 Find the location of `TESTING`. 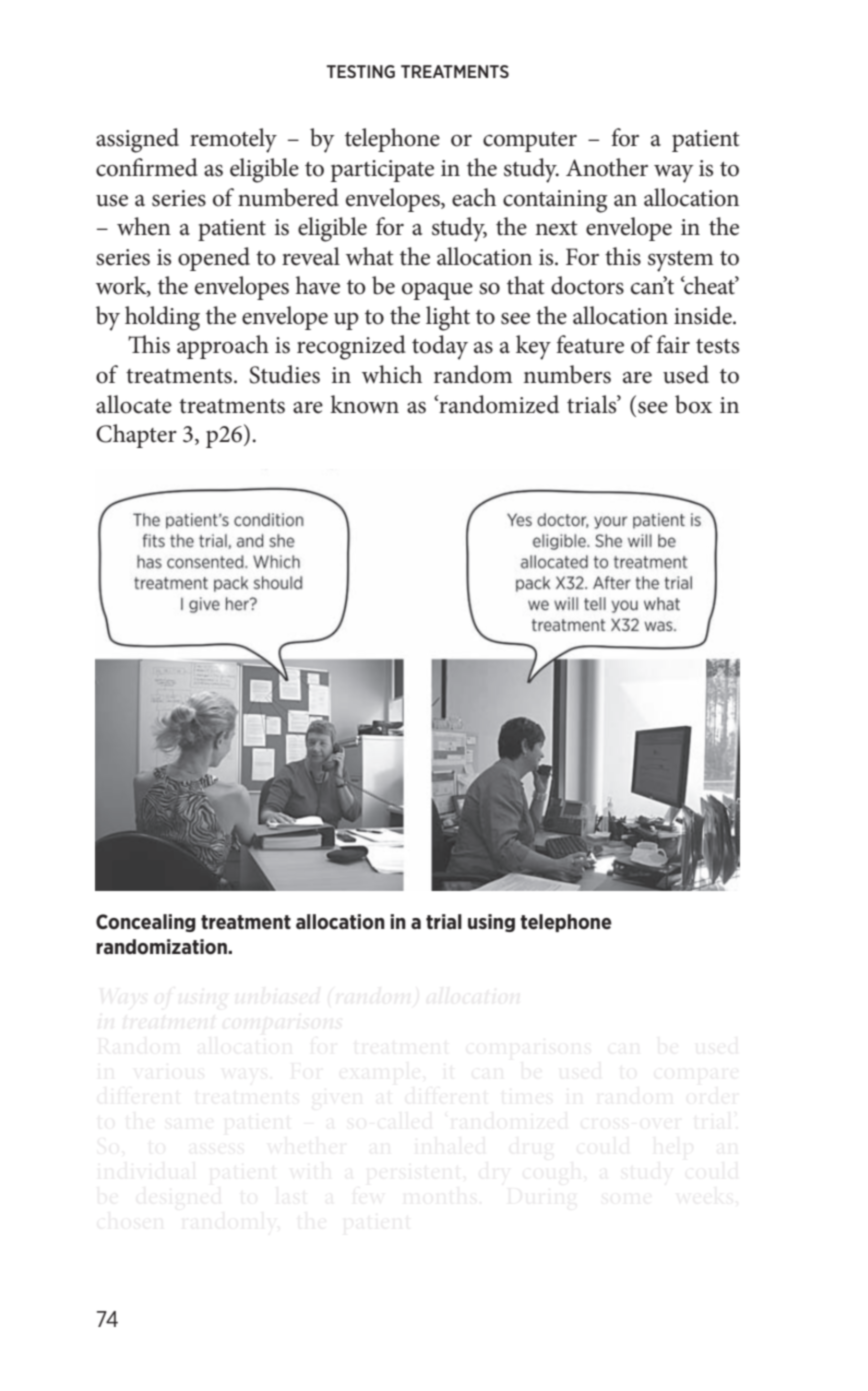

TESTING is located at coordinates (361, 71).
